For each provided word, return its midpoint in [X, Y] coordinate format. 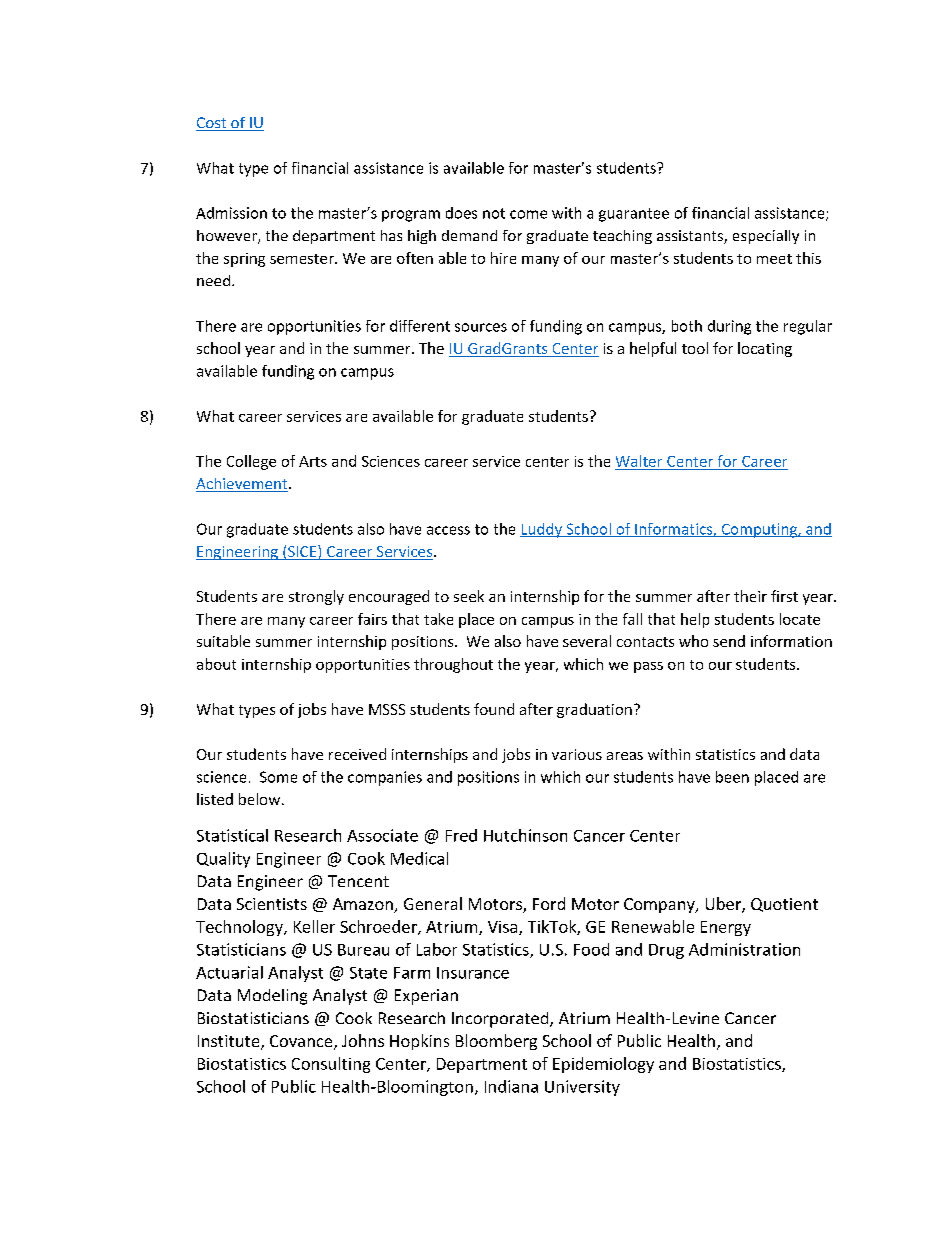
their [750, 596]
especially [766, 237]
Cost [212, 124]
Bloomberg [496, 1042]
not [494, 213]
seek [469, 596]
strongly [316, 597]
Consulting [331, 1065]
